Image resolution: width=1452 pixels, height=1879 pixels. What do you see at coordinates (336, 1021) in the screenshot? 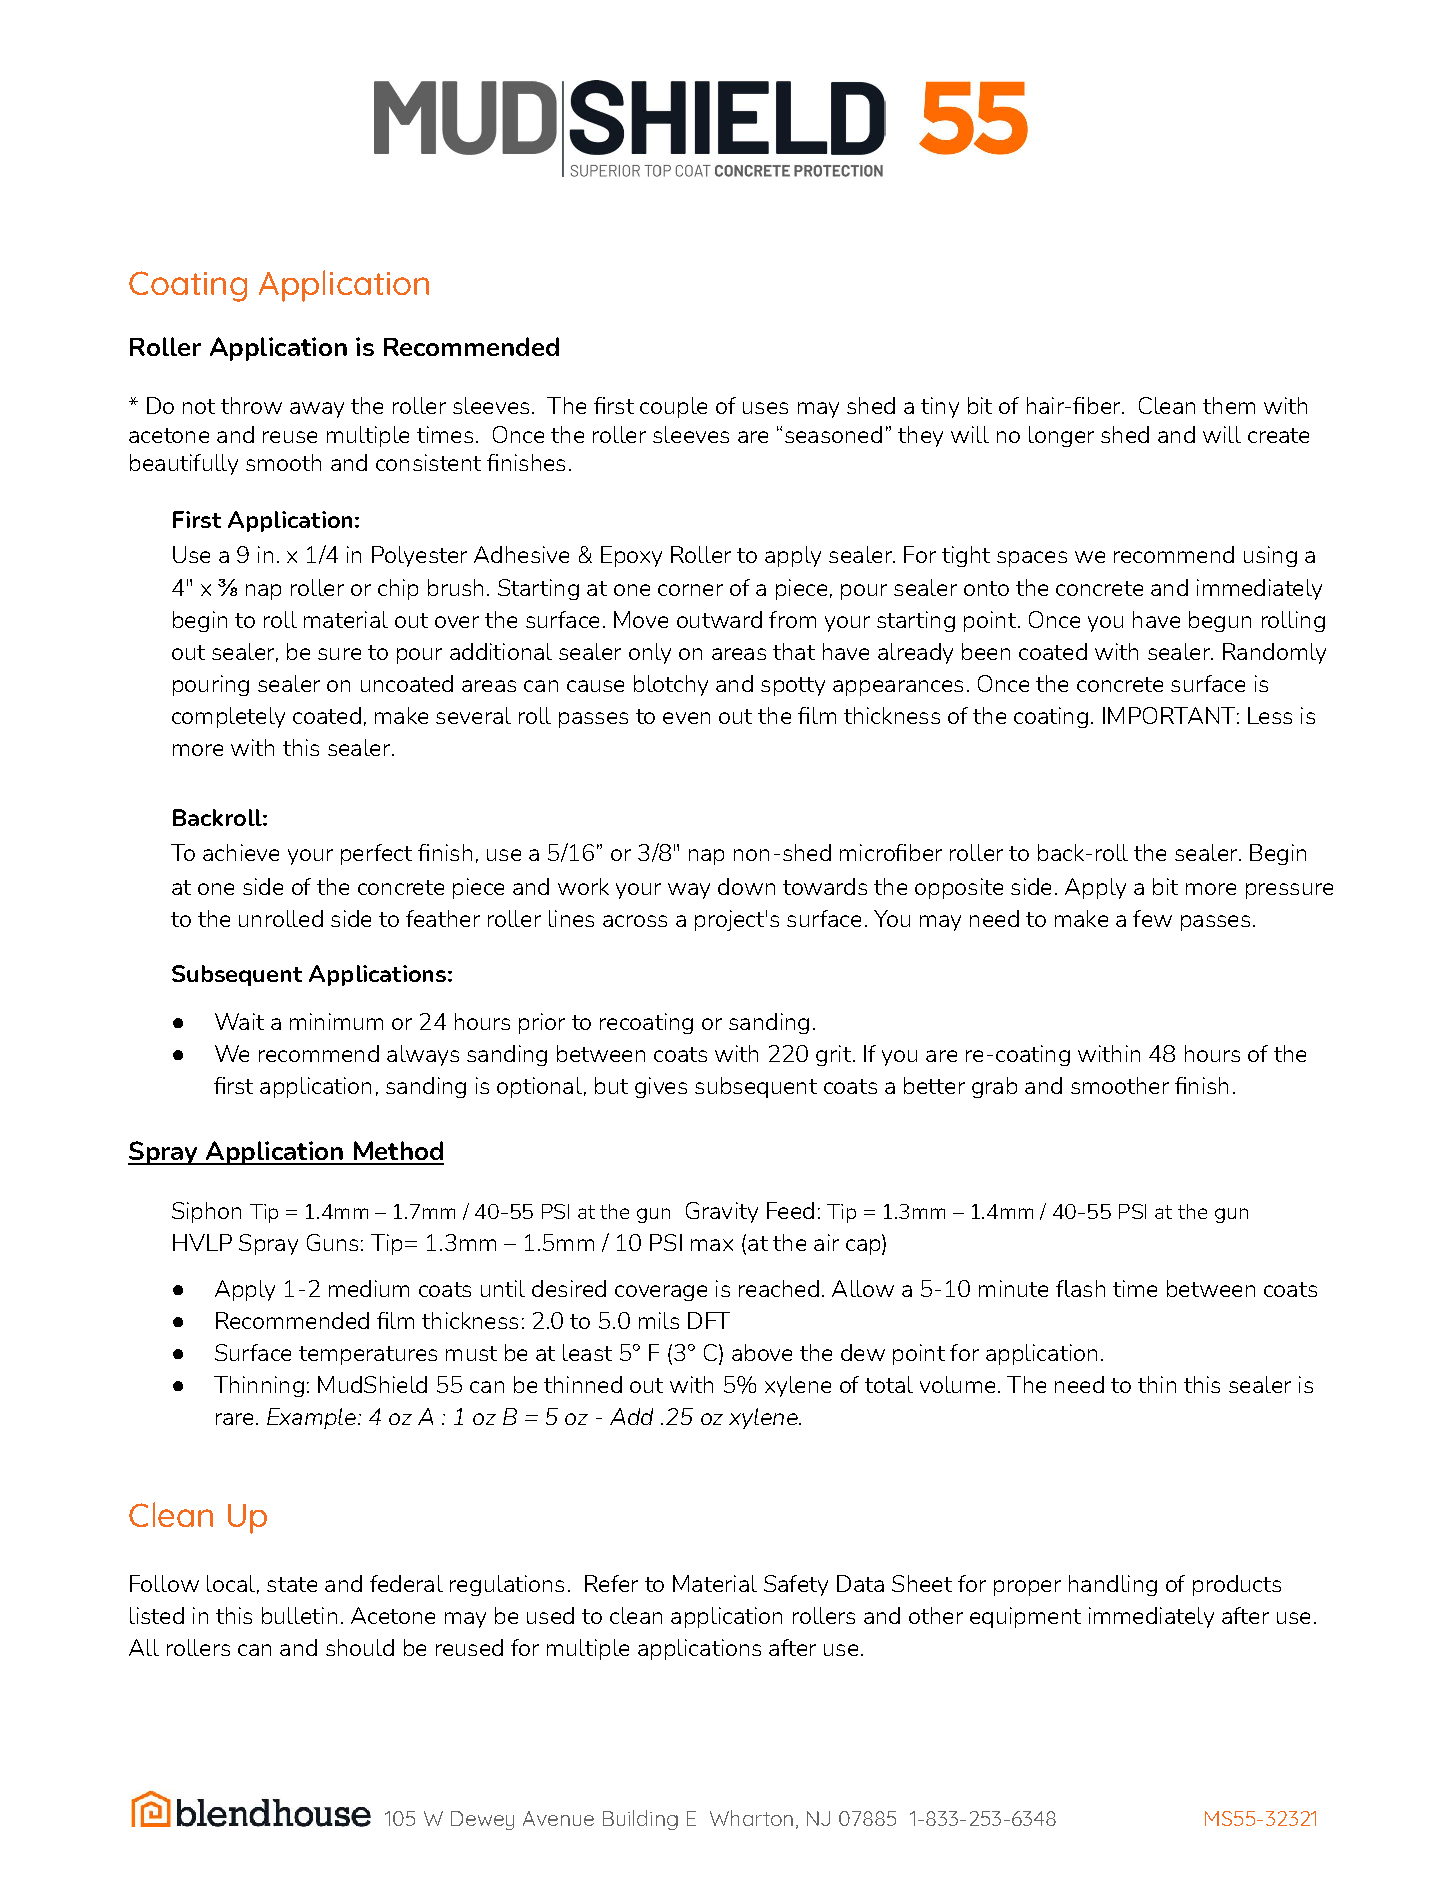
I see `minimum` at bounding box center [336, 1021].
